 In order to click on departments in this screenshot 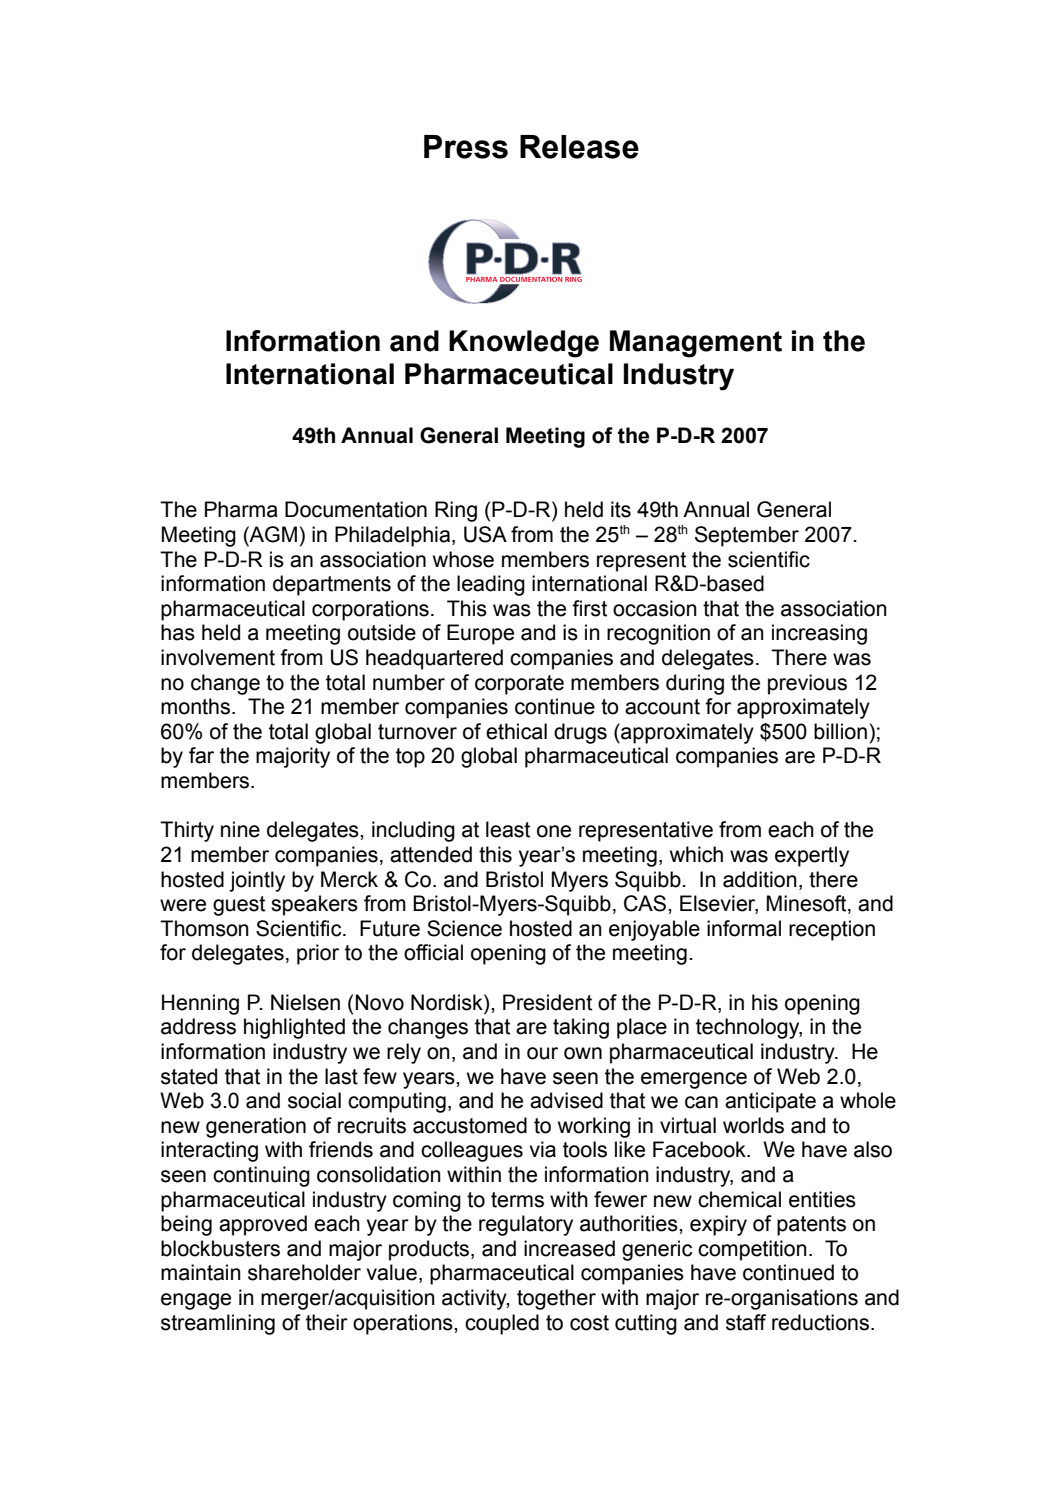, I will do `click(332, 585)`.
